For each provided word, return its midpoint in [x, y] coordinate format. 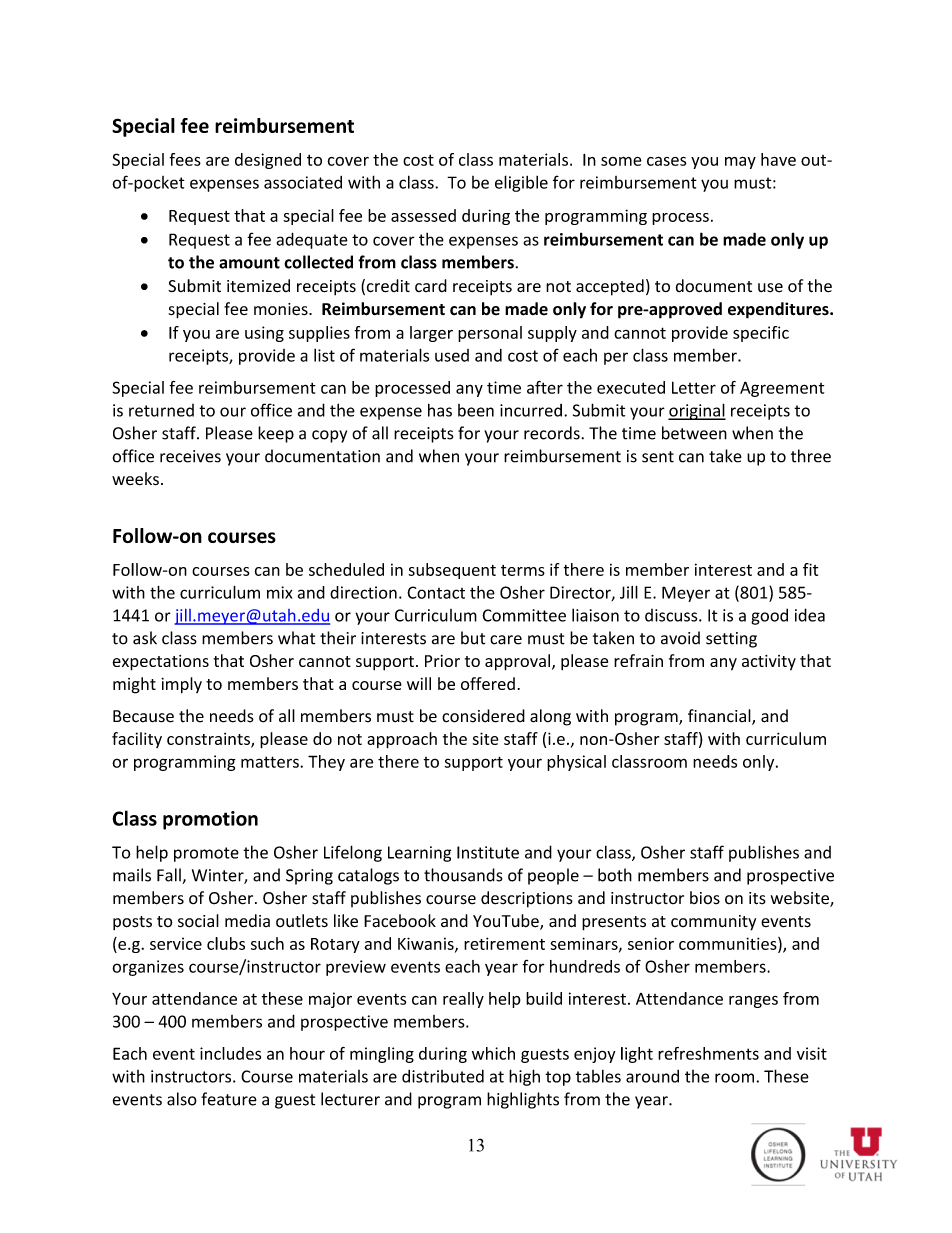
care [506, 640]
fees [185, 159]
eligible [521, 183]
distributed [443, 1076]
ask [145, 638]
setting [731, 640]
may [740, 163]
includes [230, 1053]
